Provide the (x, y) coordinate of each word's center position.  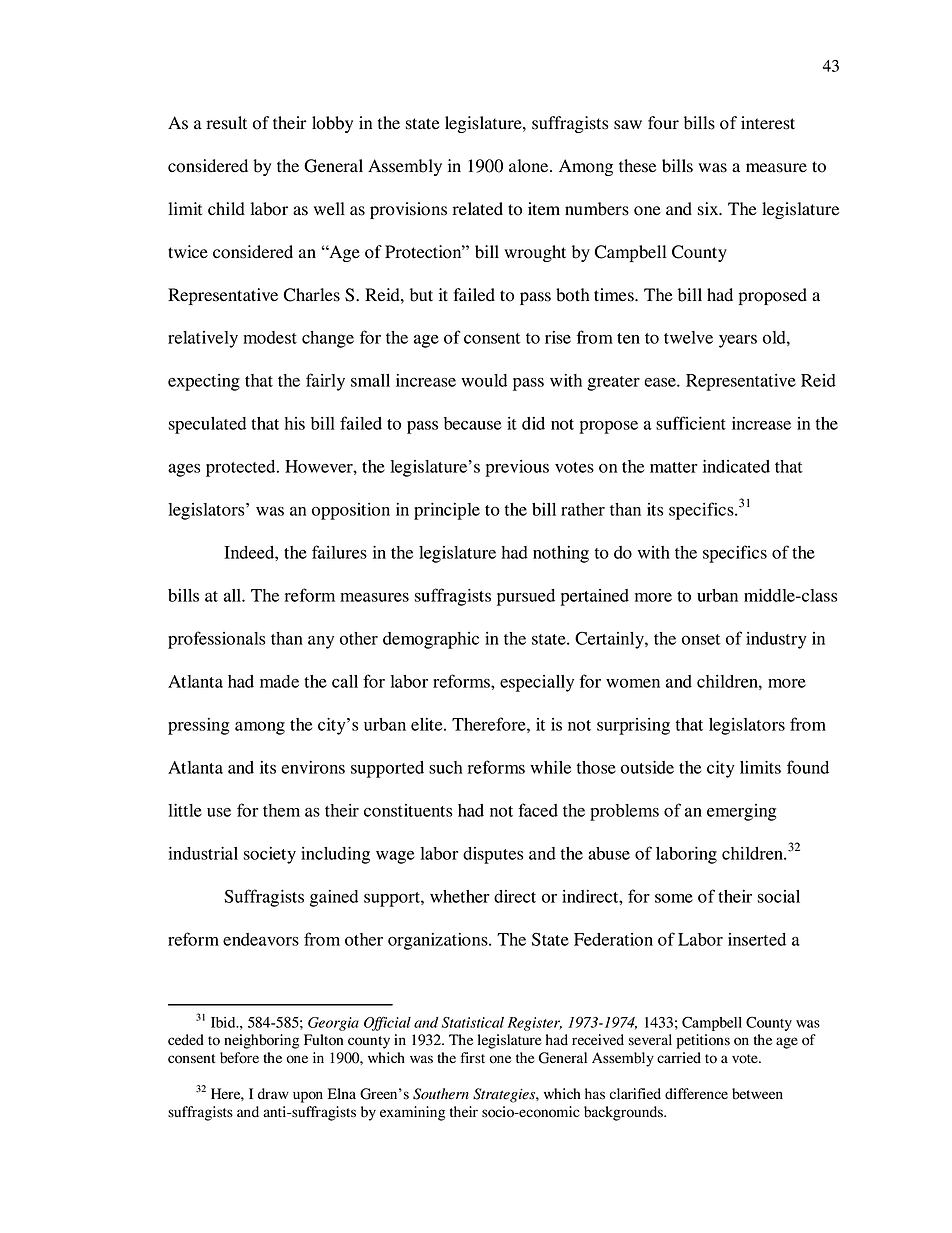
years (738, 341)
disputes (493, 855)
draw (273, 1094)
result (227, 123)
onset (701, 639)
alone (530, 166)
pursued (526, 597)
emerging (742, 812)
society (270, 855)
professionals (217, 640)
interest (768, 123)
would (484, 380)
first (472, 1057)
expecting (204, 382)
